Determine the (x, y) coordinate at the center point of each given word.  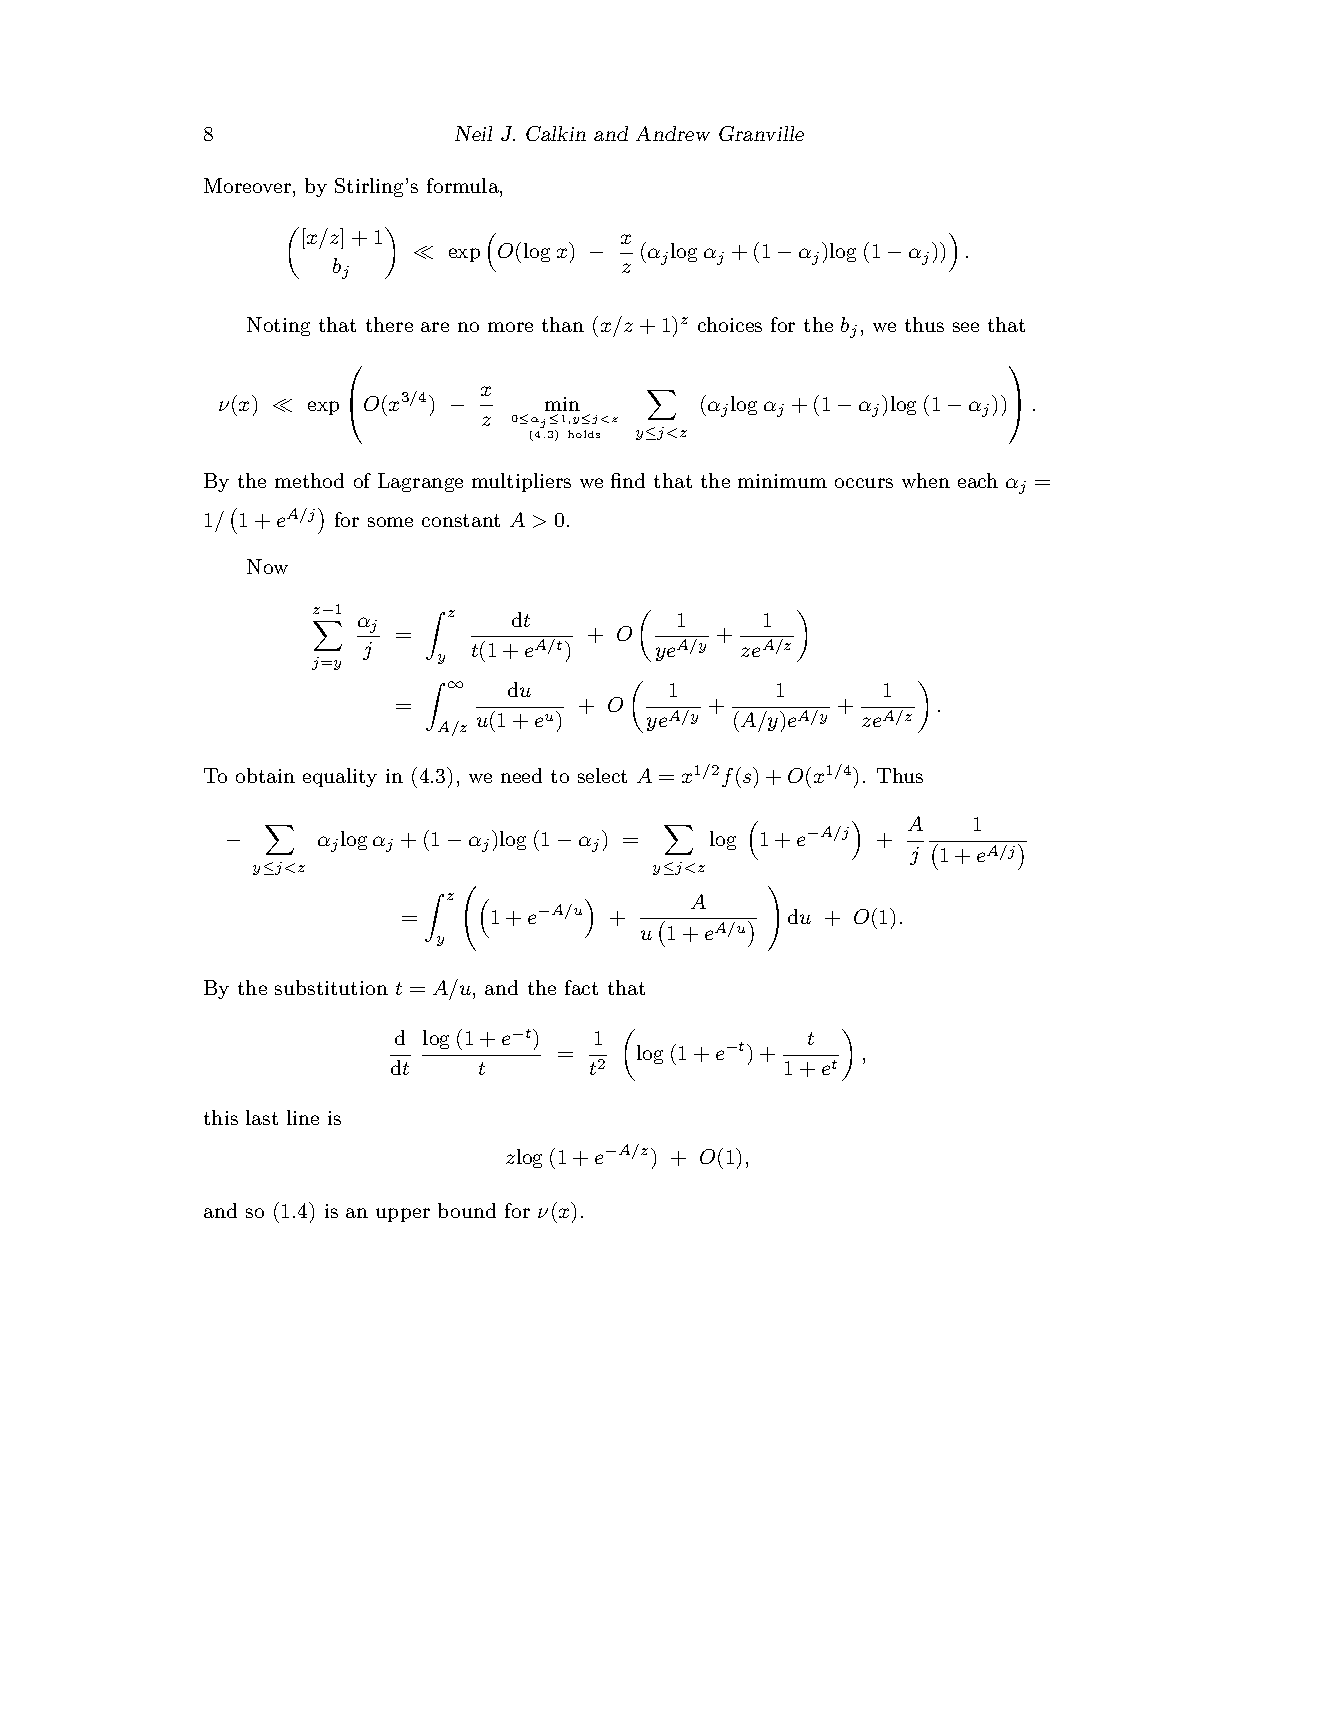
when (926, 480)
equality (340, 777)
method (309, 480)
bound (467, 1210)
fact (581, 987)
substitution (331, 987)
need (521, 775)
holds (584, 434)
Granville (761, 133)
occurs (864, 483)
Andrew (673, 133)
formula (464, 187)
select (602, 775)
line (303, 1117)
